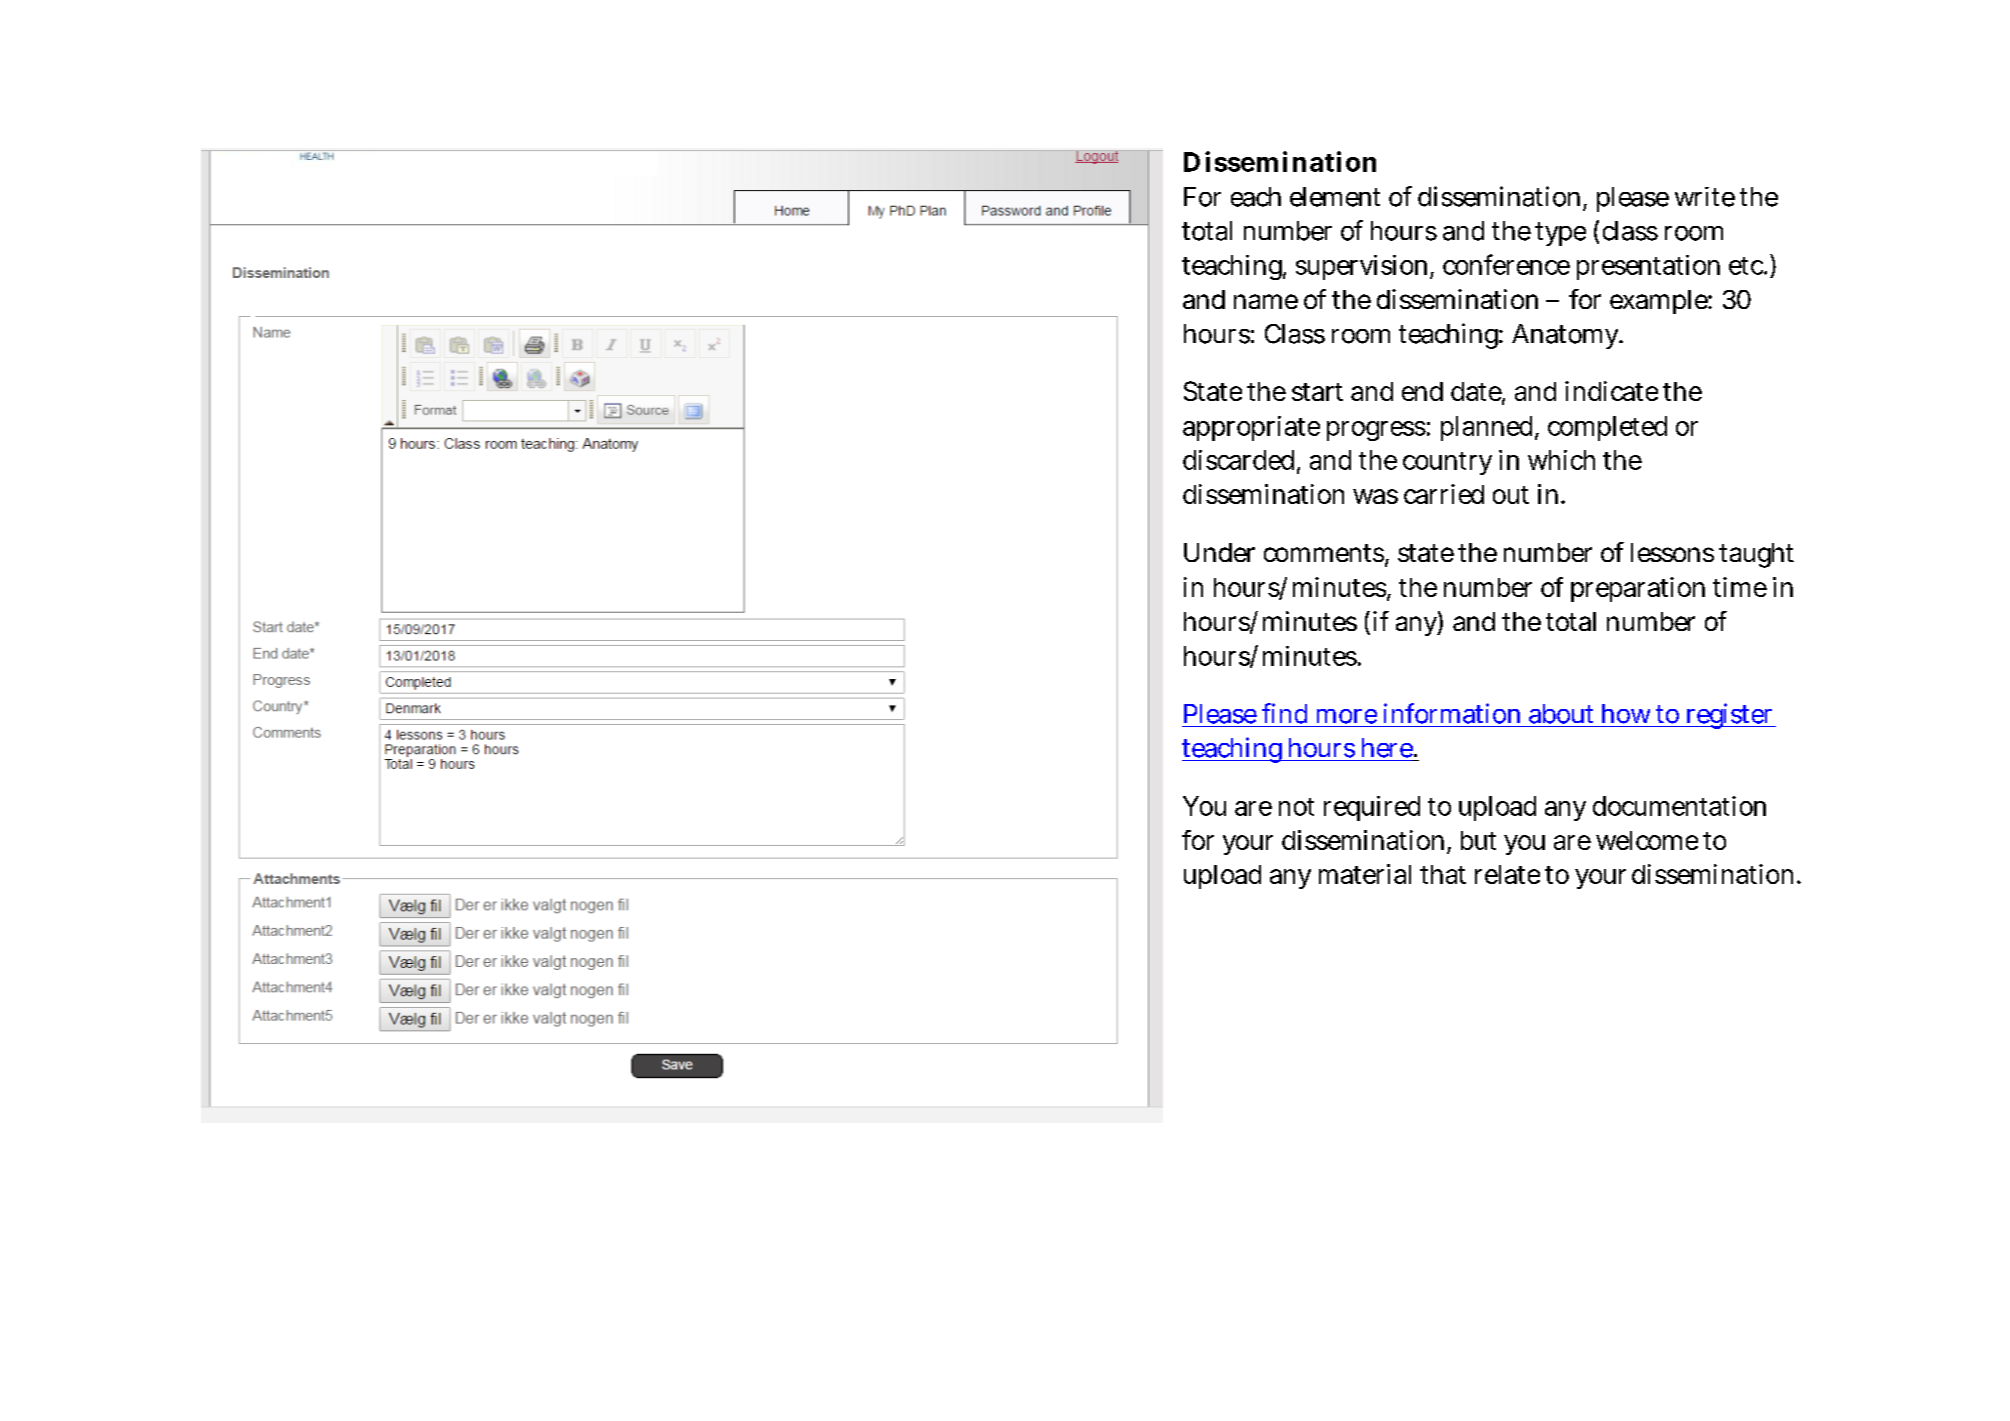  Describe the element at coordinates (1647, 840) in the document. I see `welcome` at that location.
